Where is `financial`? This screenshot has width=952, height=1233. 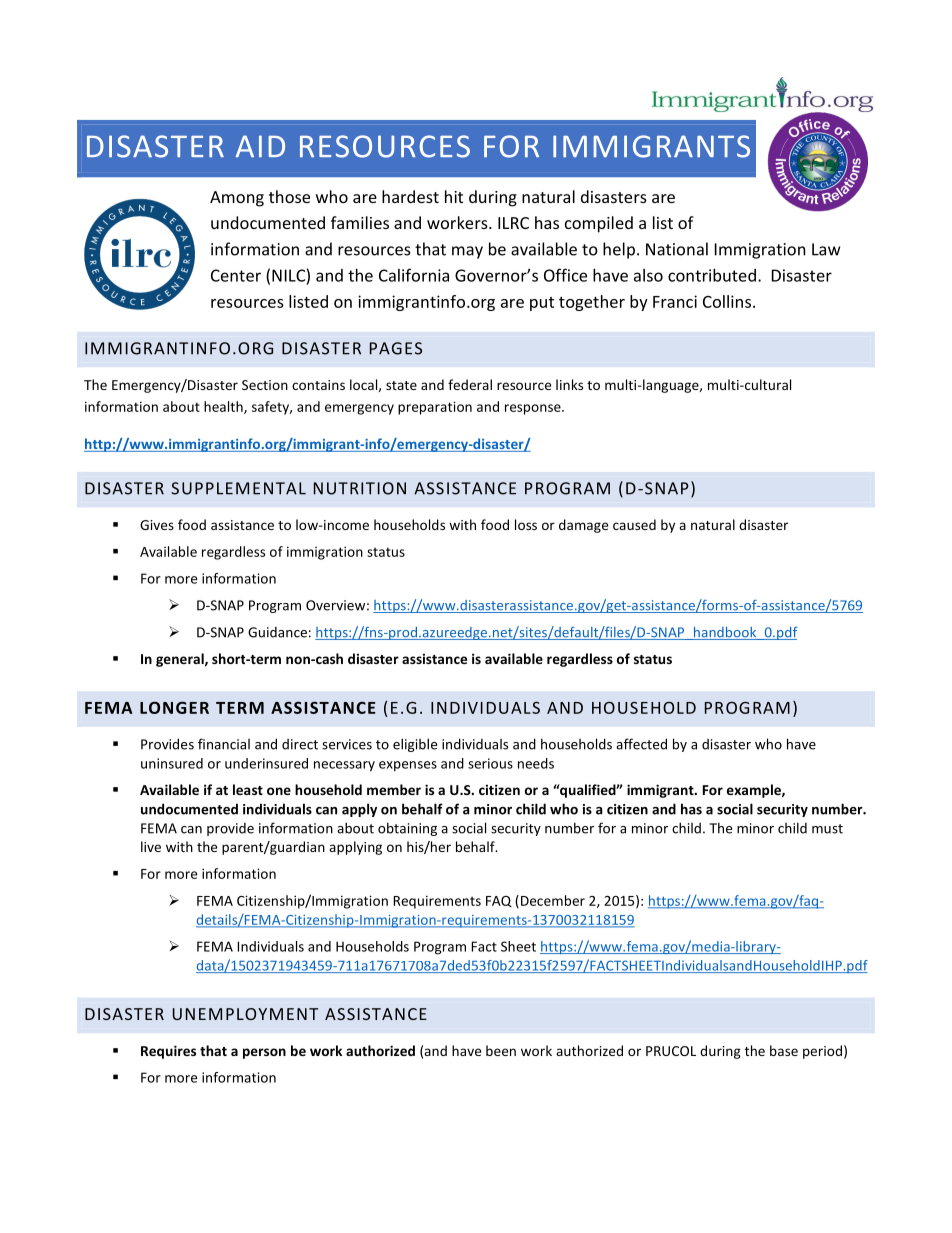
financial is located at coordinates (224, 744).
